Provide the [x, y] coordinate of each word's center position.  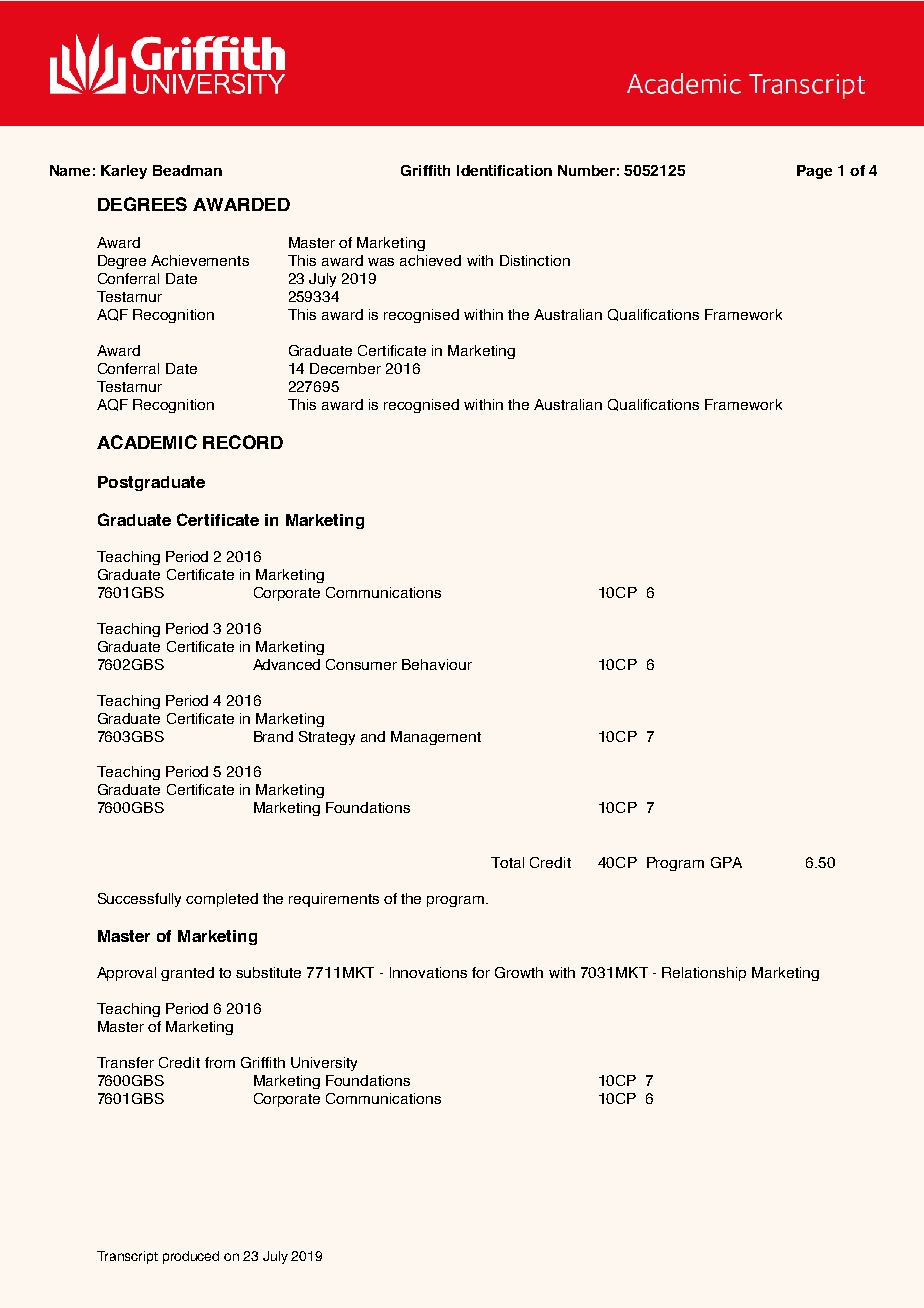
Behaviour [437, 664]
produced [191, 1257]
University [324, 1064]
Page [814, 172]
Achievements [200, 260]
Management [436, 738]
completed [222, 900]
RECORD [243, 442]
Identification [504, 170]
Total [507, 862]
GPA [726, 862]
